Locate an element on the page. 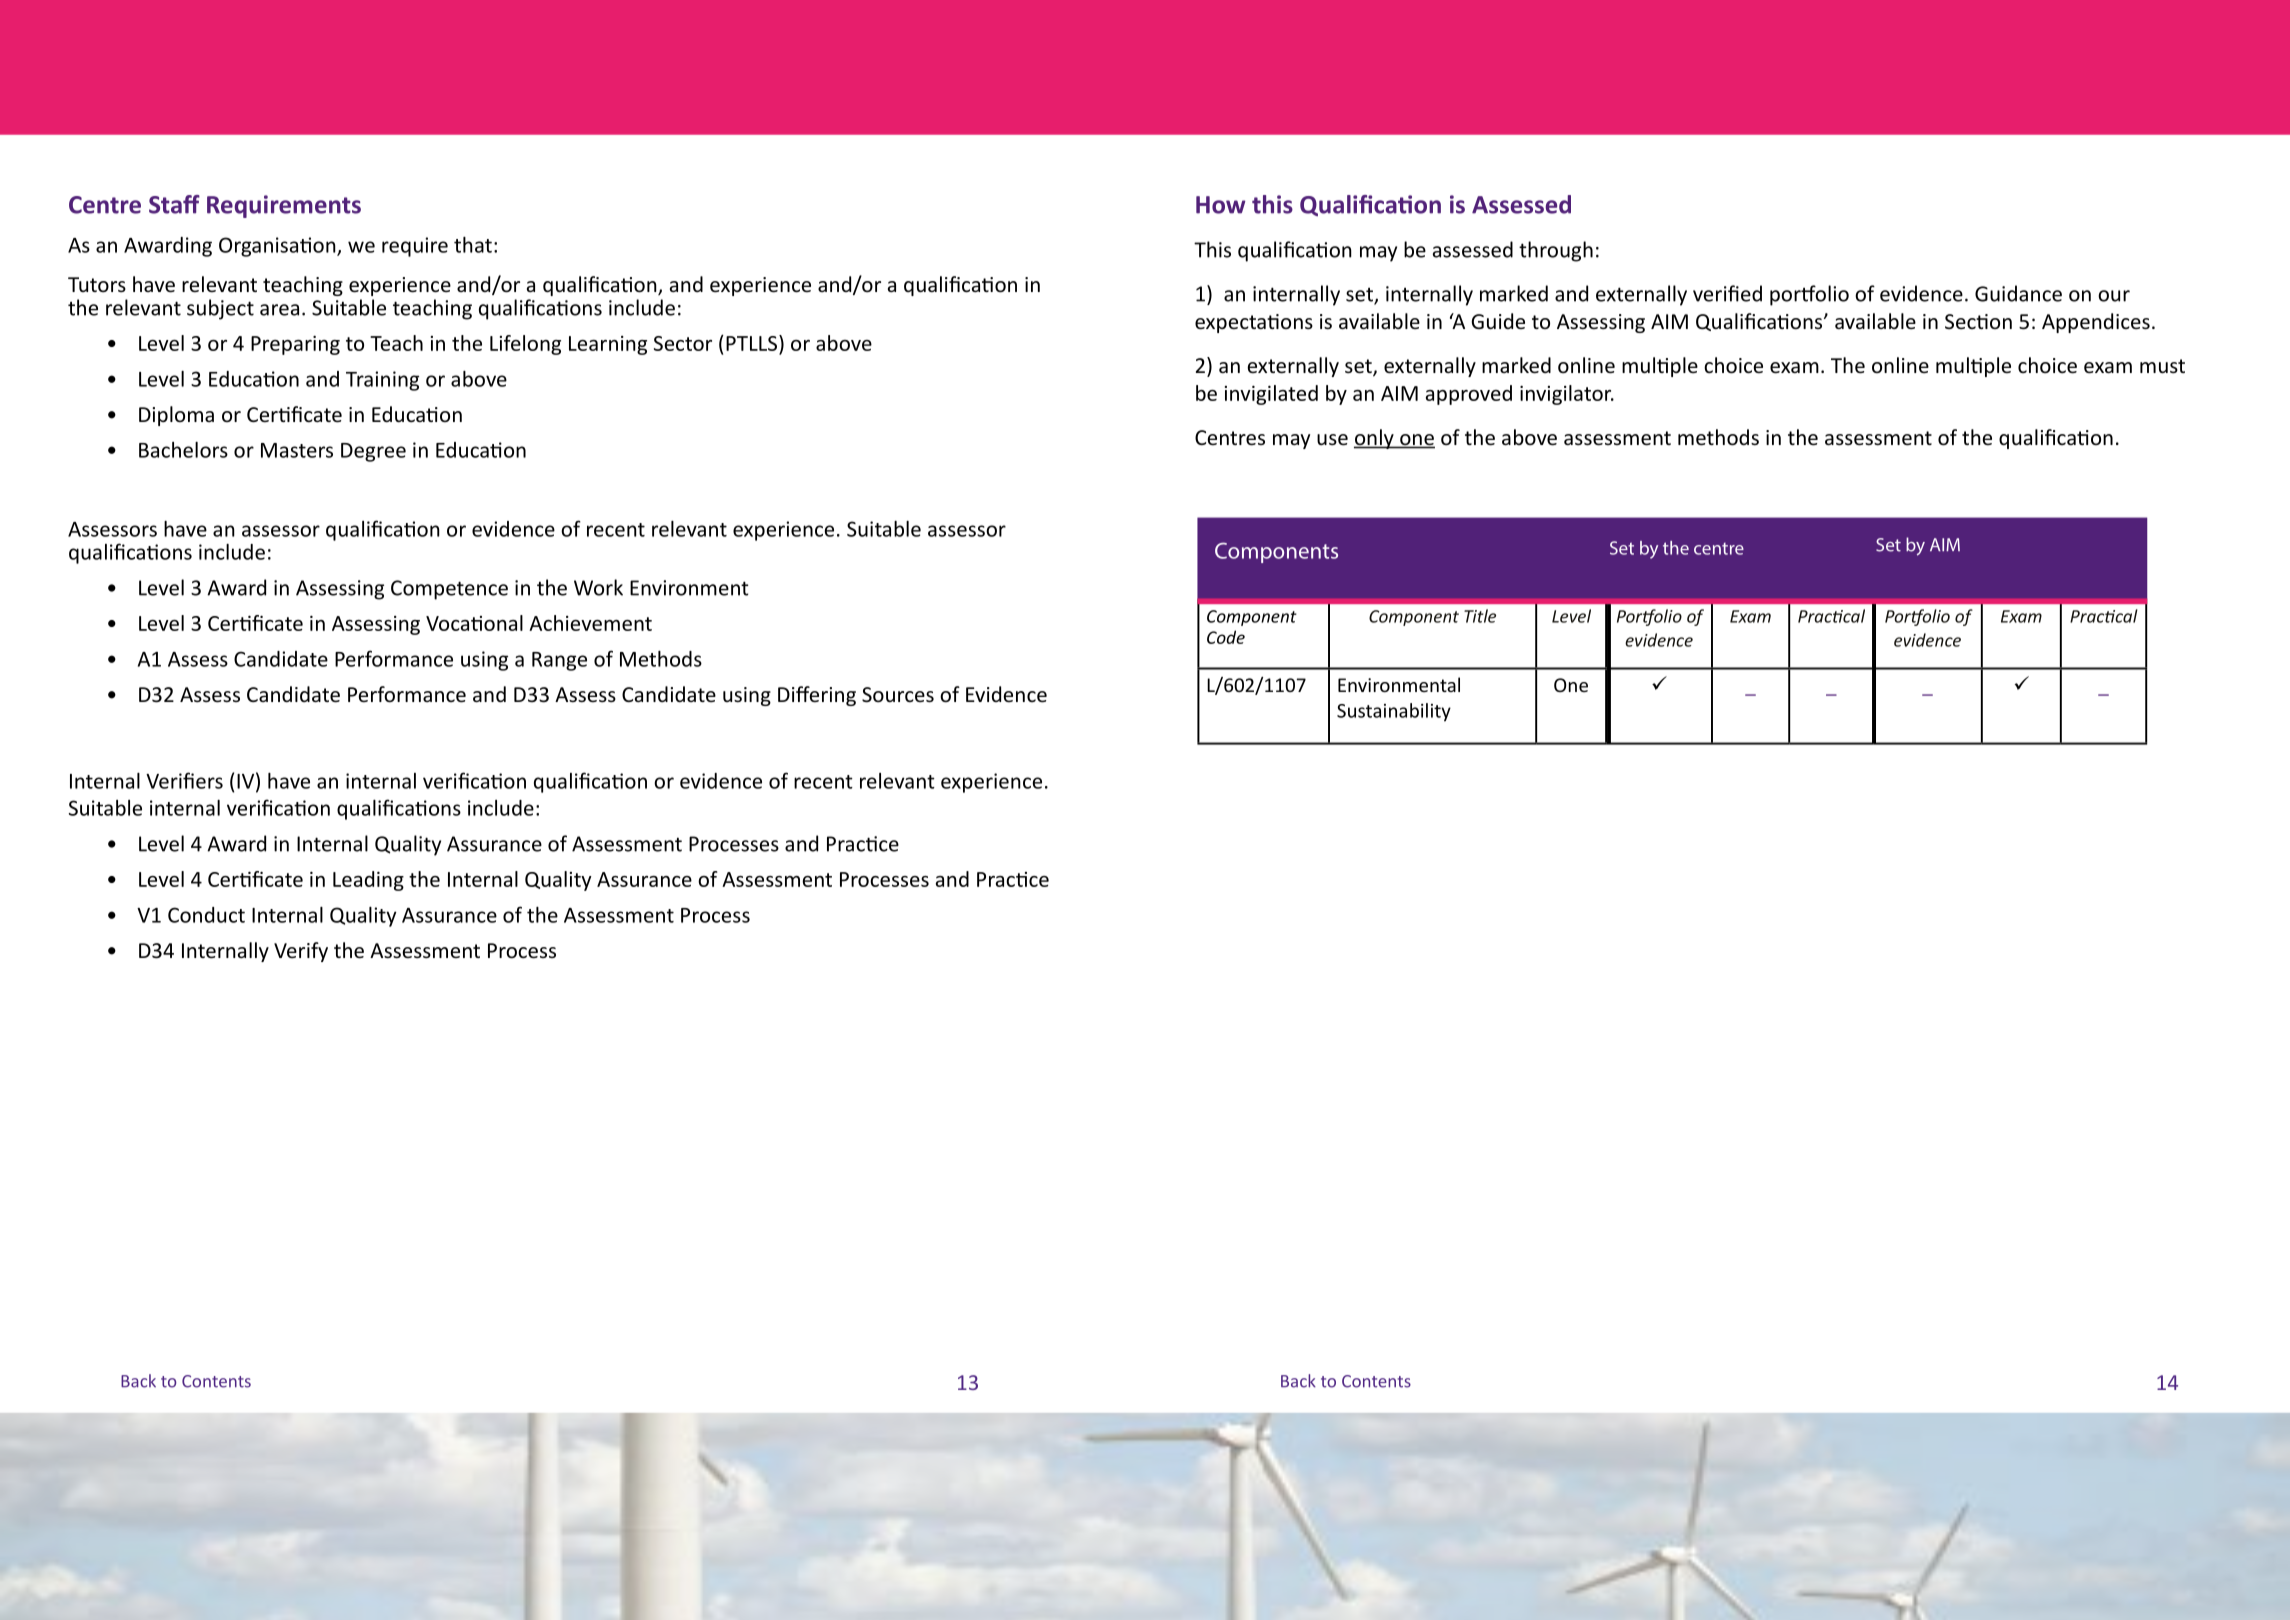 This image has height=1620, width=2290. use is located at coordinates (1332, 440).
